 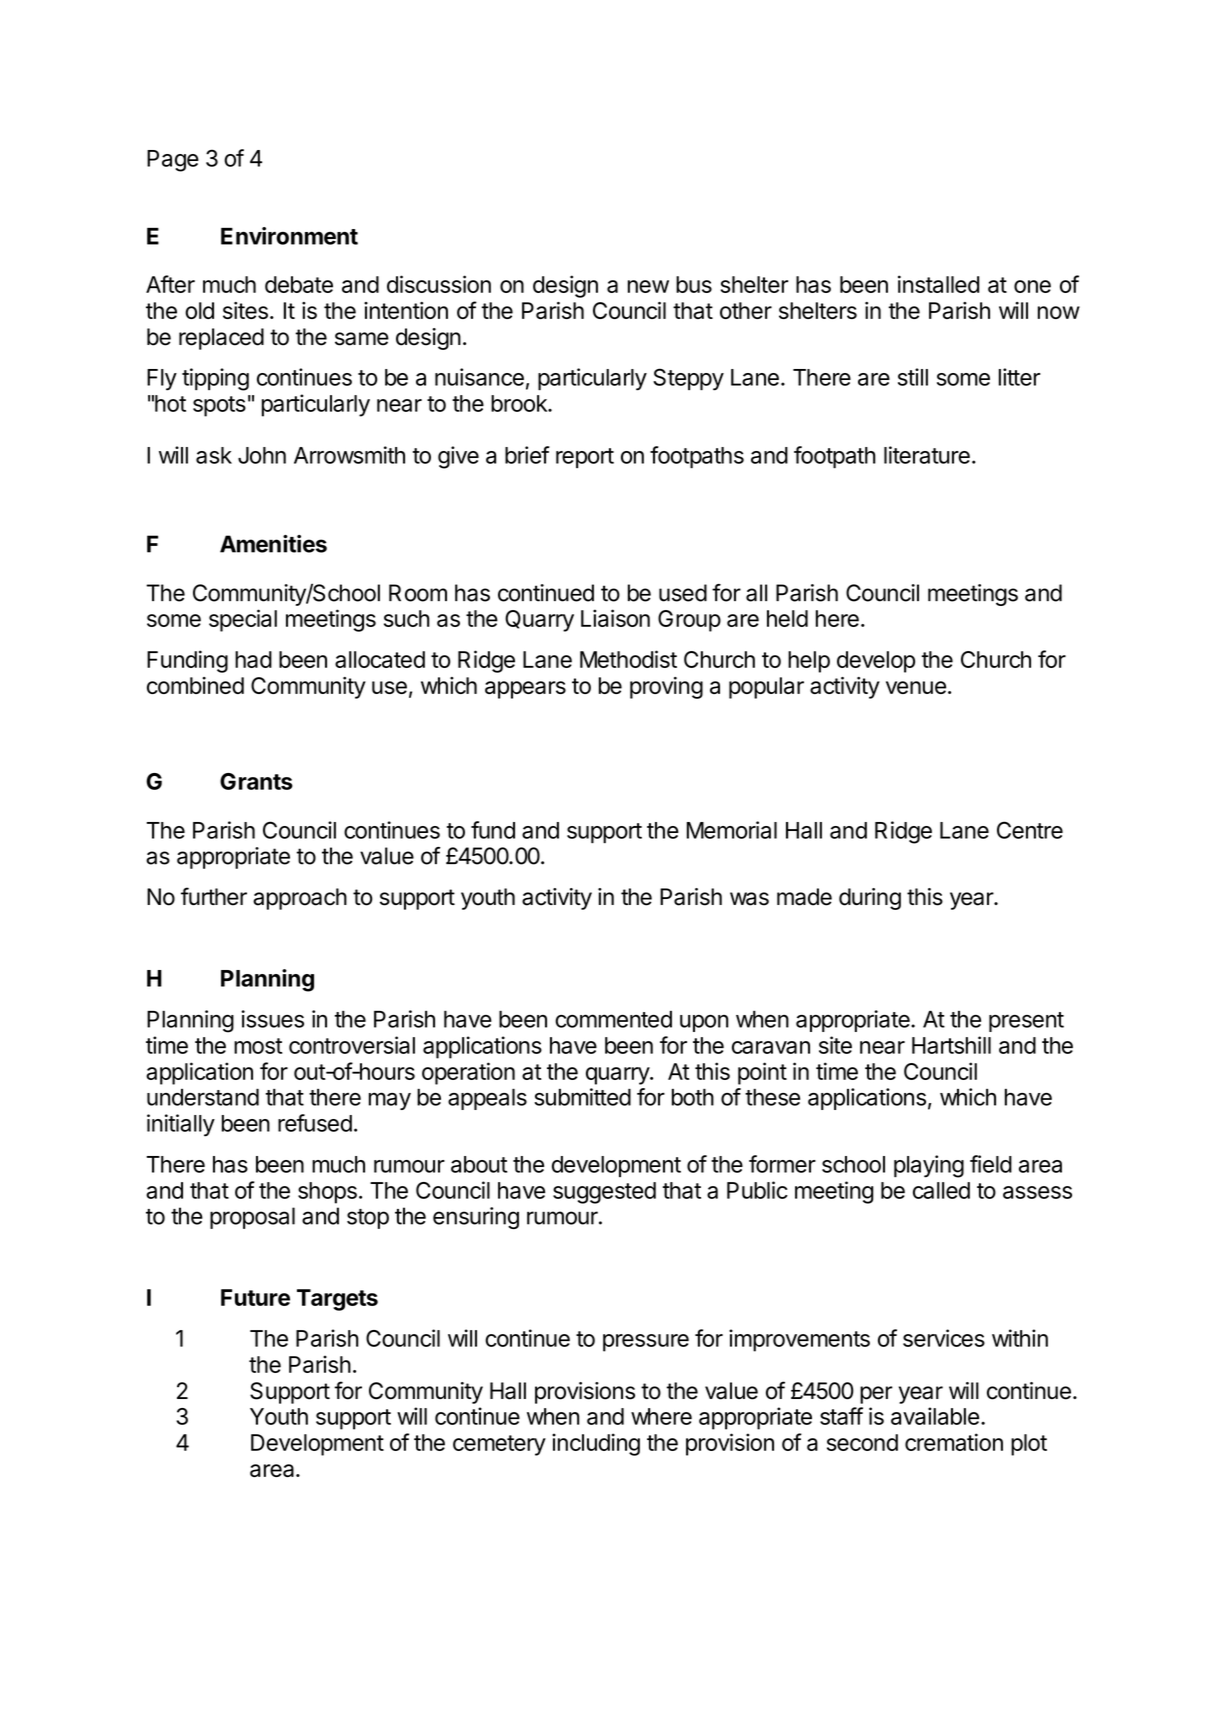 I want to click on Memorial, so click(x=732, y=830).
